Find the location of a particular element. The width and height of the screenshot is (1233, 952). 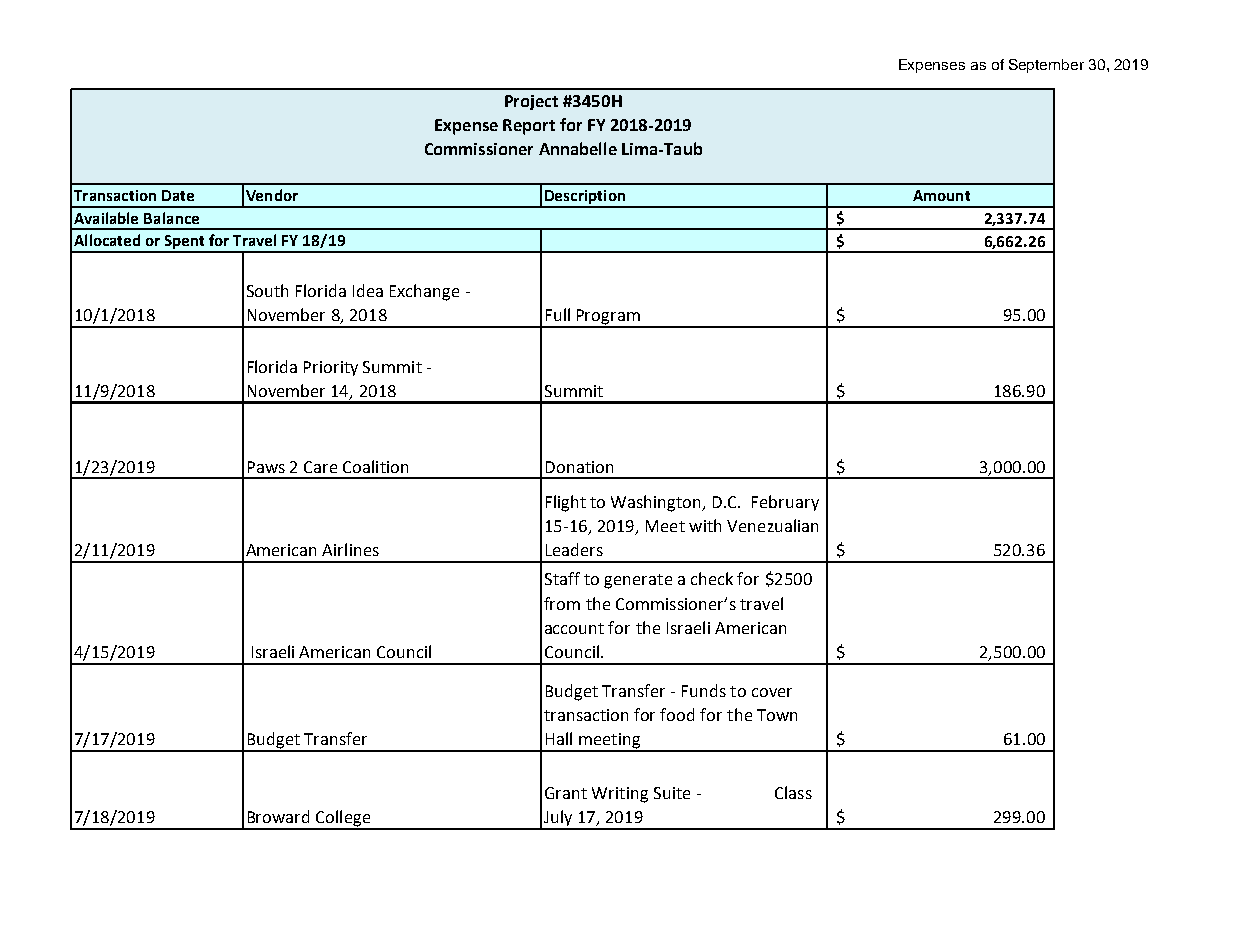

Paws is located at coordinates (266, 467).
